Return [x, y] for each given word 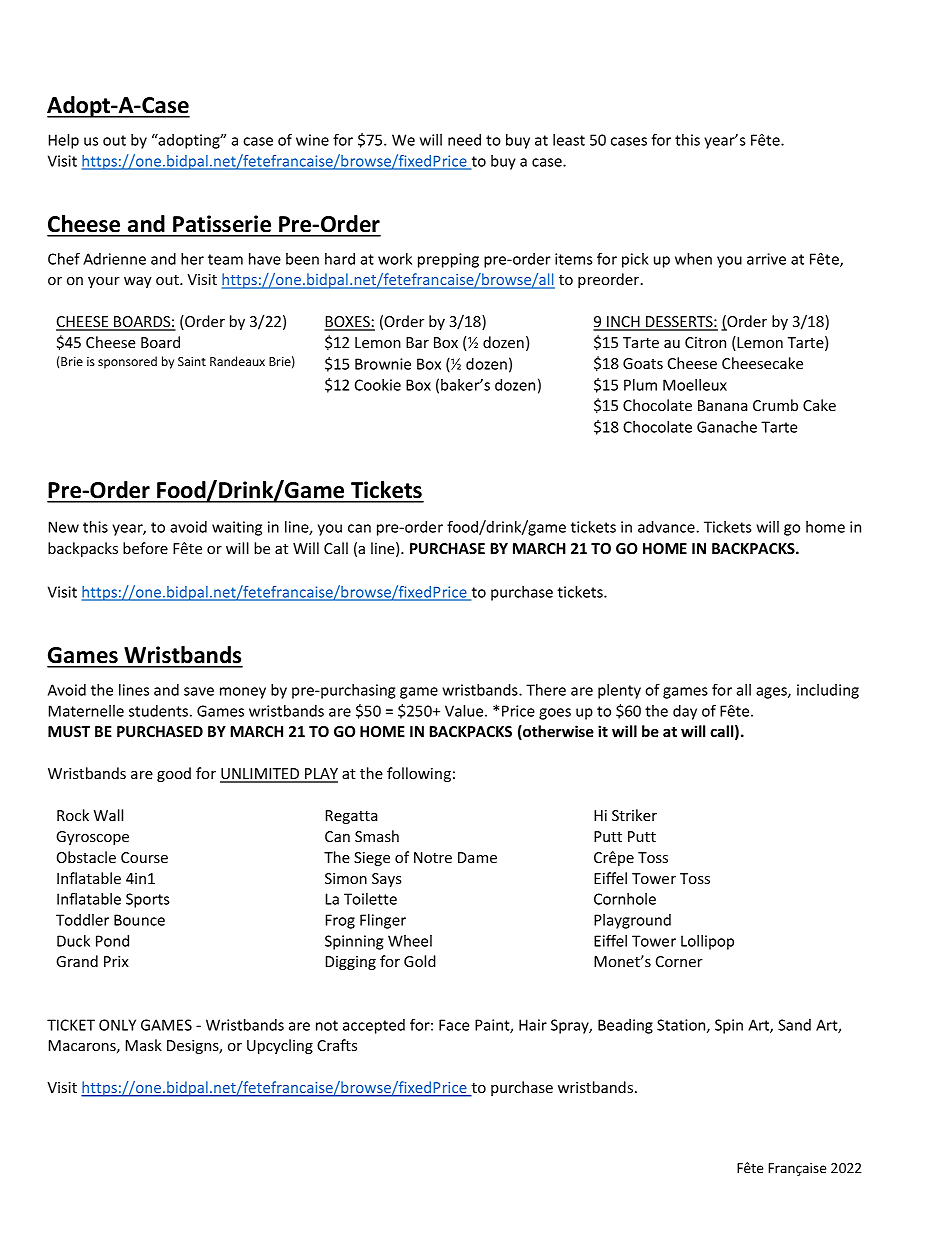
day [685, 712]
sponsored [127, 362]
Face [454, 1025]
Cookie [378, 385]
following [419, 774]
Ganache [727, 427]
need [464, 140]
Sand [794, 1025]
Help [64, 141]
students [158, 711]
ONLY [117, 1025]
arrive [766, 259]
